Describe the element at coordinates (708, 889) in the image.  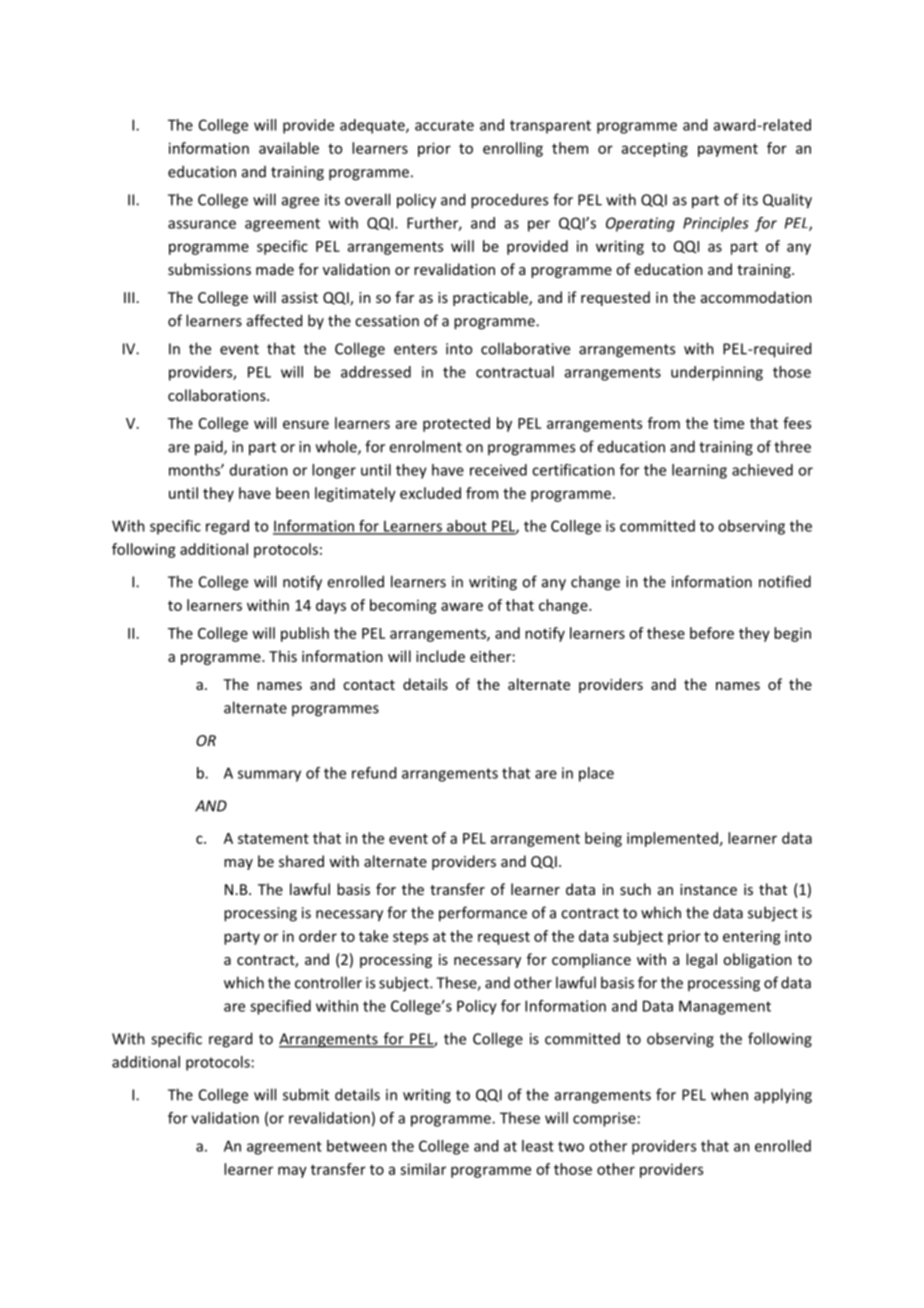
I see `instance` at that location.
